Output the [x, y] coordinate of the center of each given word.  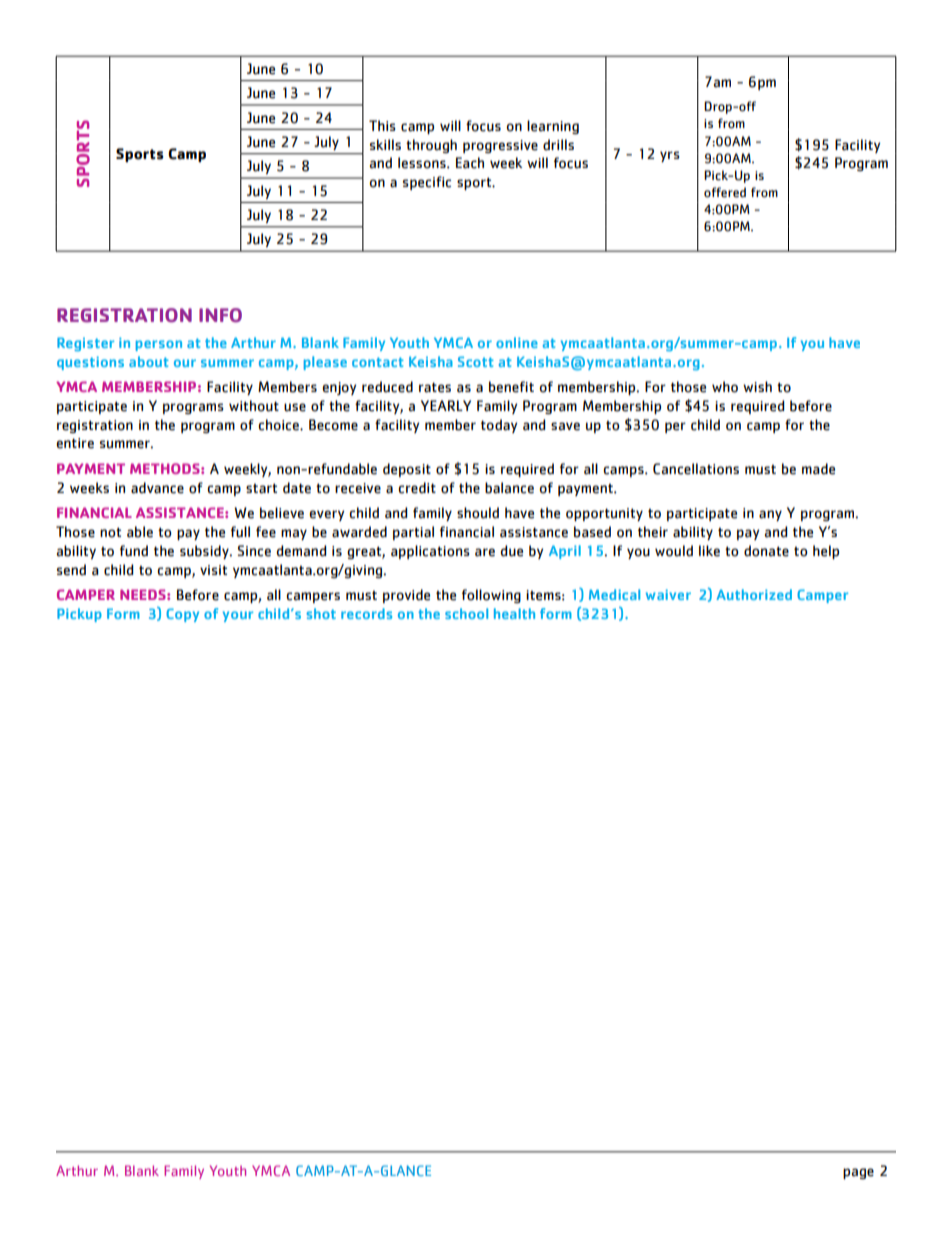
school [466, 613]
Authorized [754, 594]
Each [470, 163]
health [514, 613]
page [858, 1173]
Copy [182, 615]
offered [725, 192]
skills [385, 144]
